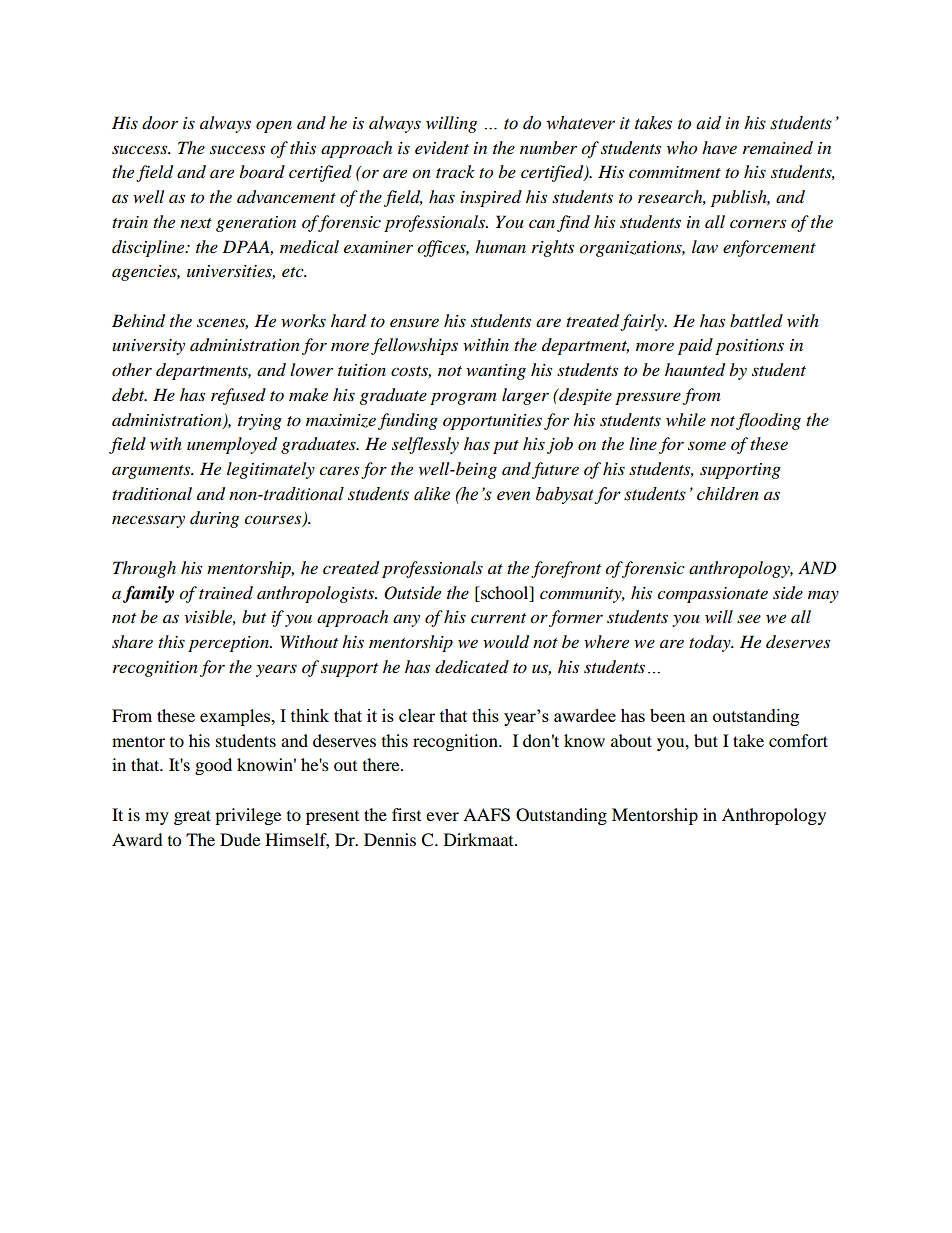  What do you see at coordinates (406, 814) in the image?
I see `first` at bounding box center [406, 814].
